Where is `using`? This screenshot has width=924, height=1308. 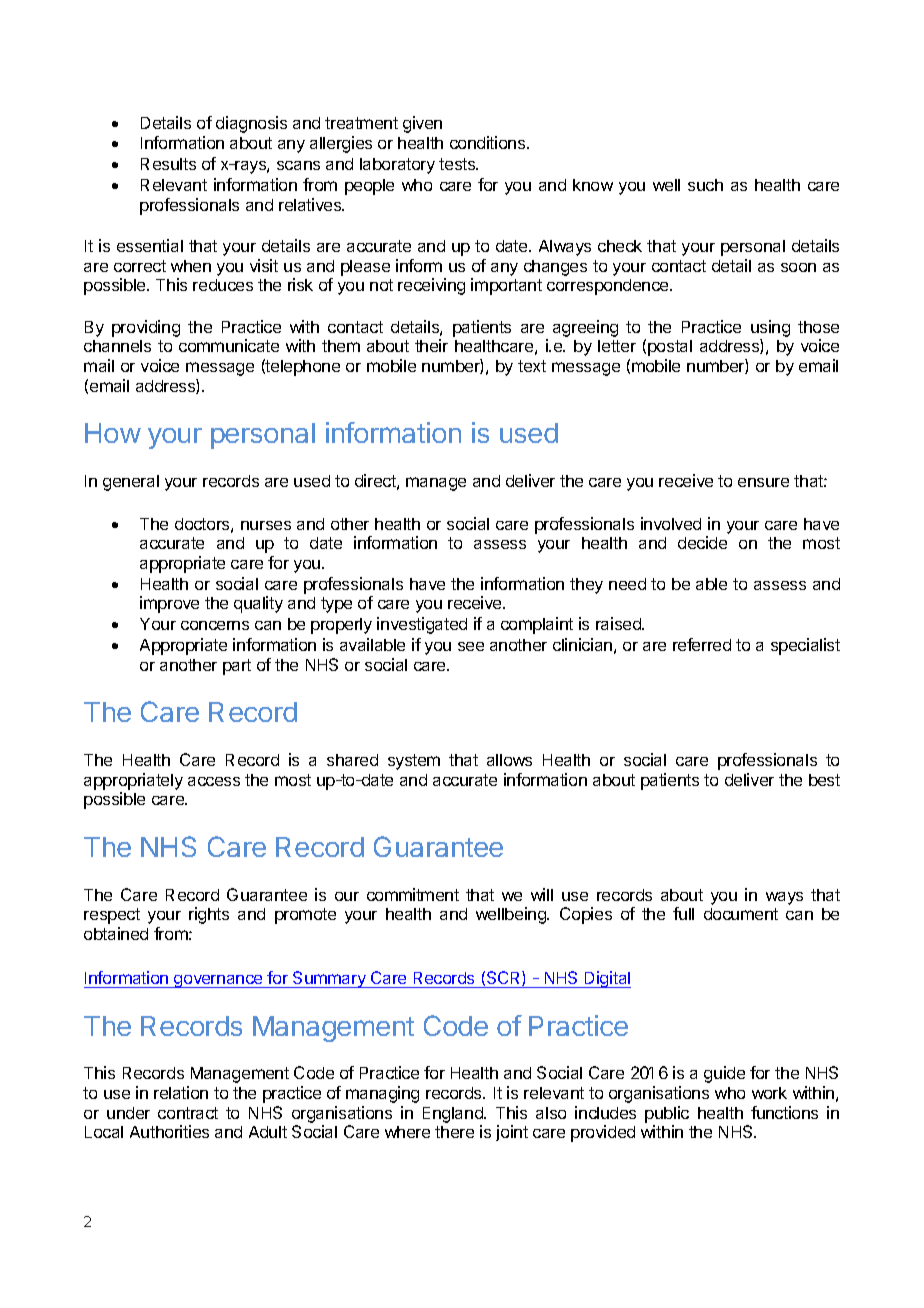 using is located at coordinates (770, 328).
